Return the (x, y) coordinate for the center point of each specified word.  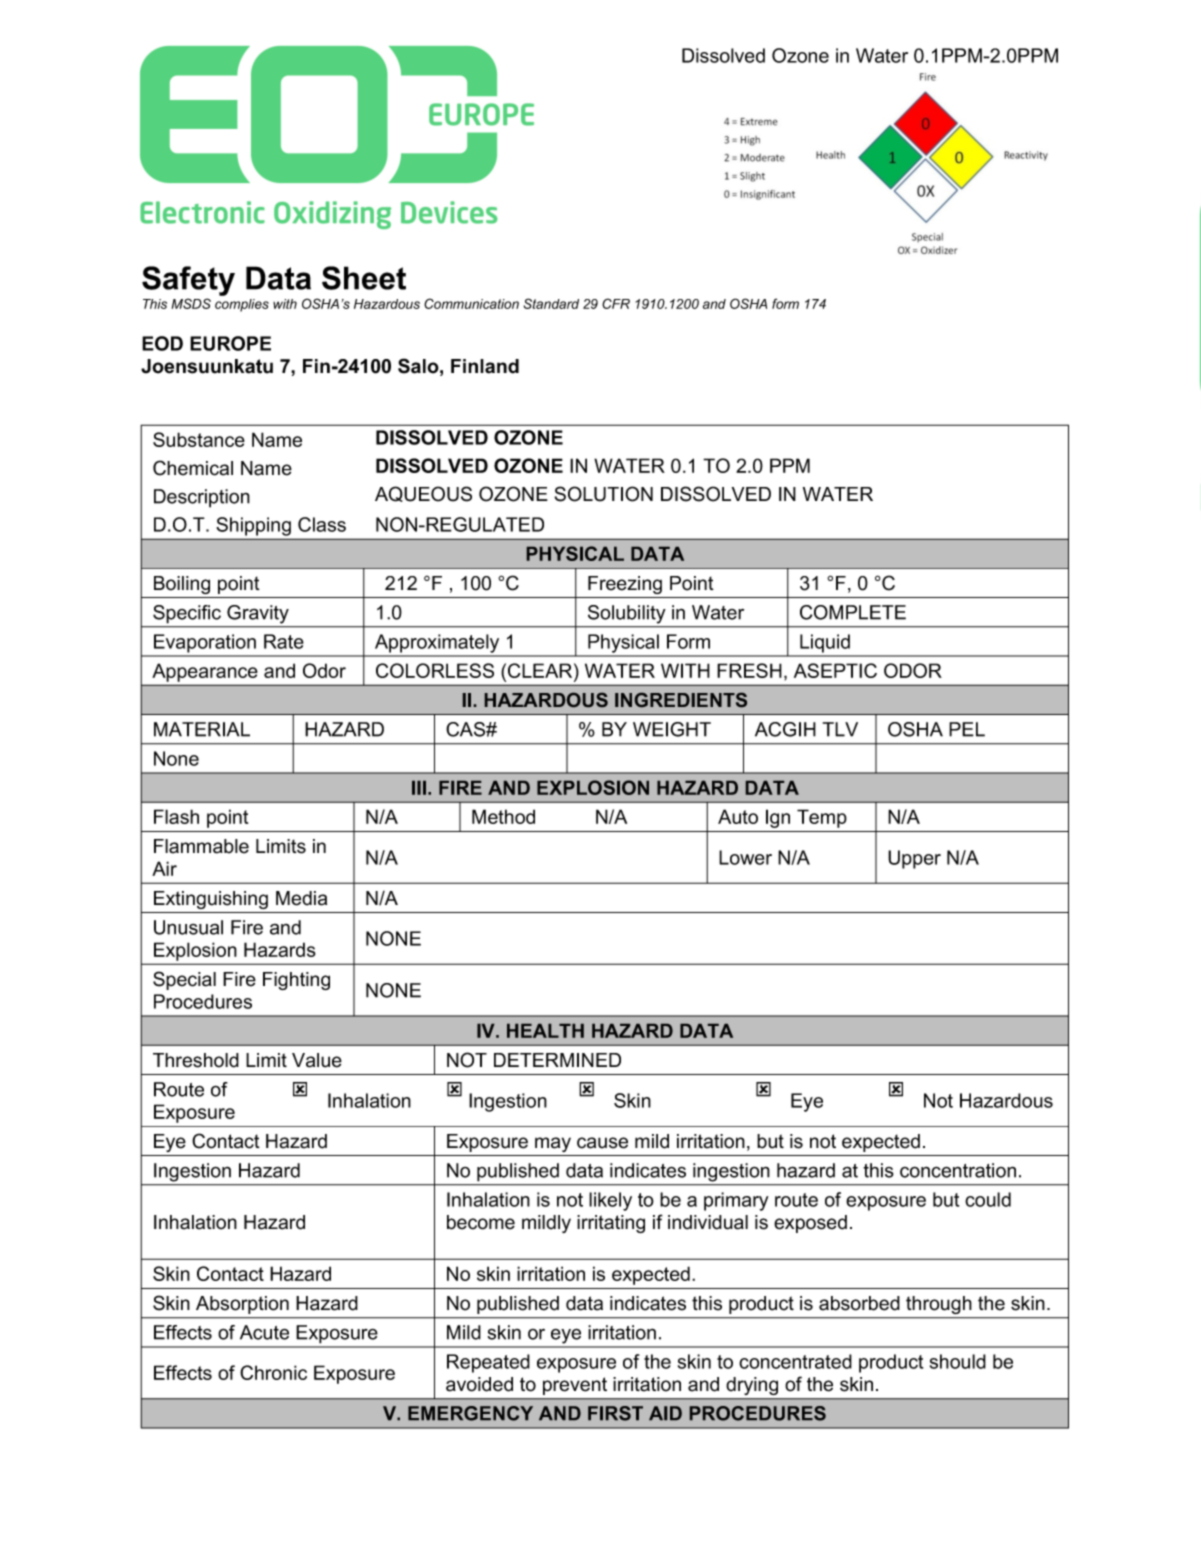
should (958, 1361)
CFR (616, 303)
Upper (914, 859)
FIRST (615, 1413)
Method (503, 816)
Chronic (273, 1372)
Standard (551, 303)
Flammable (201, 846)
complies (242, 305)
